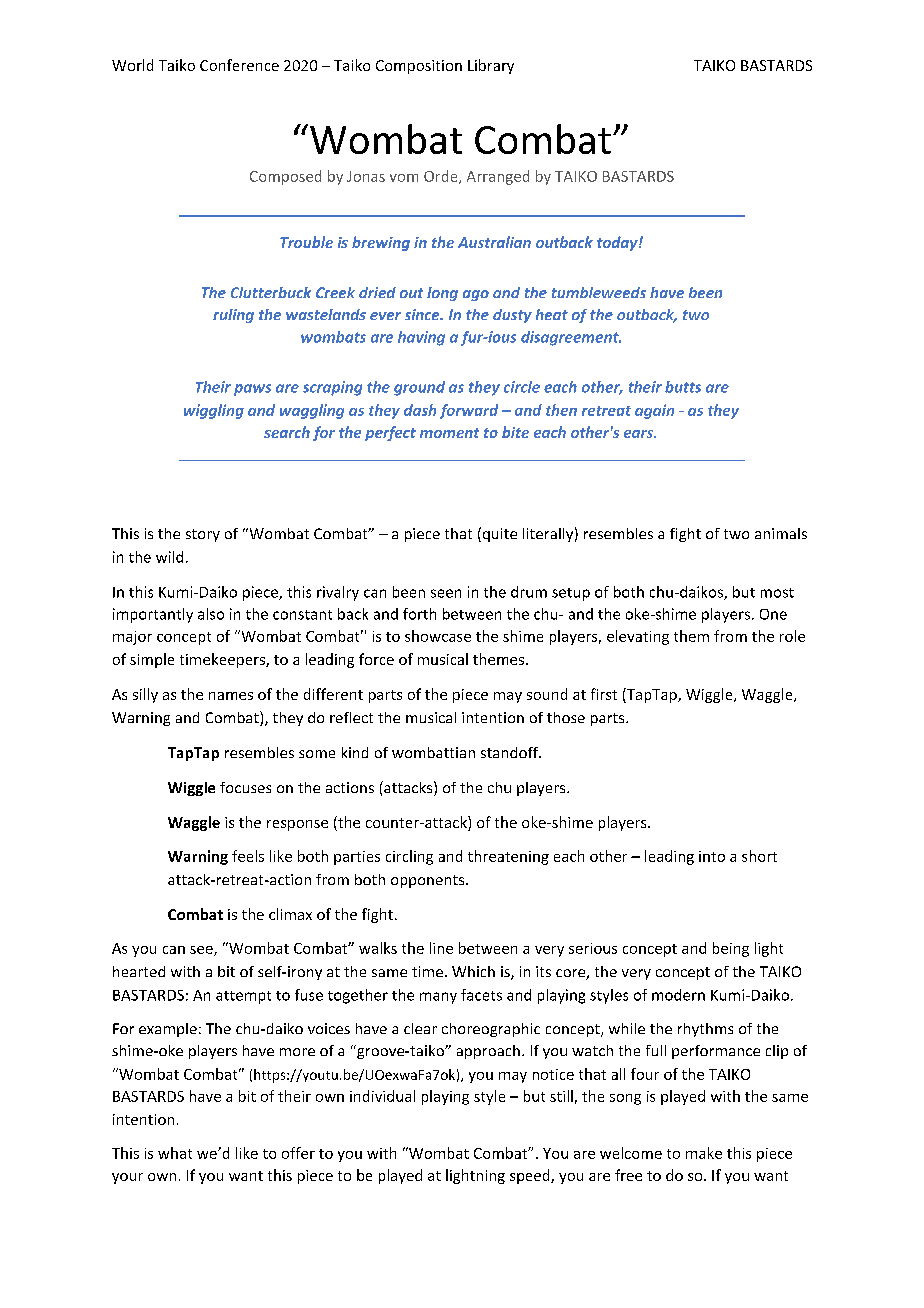  What do you see at coordinates (438, 636) in the page?
I see `showcase` at bounding box center [438, 636].
